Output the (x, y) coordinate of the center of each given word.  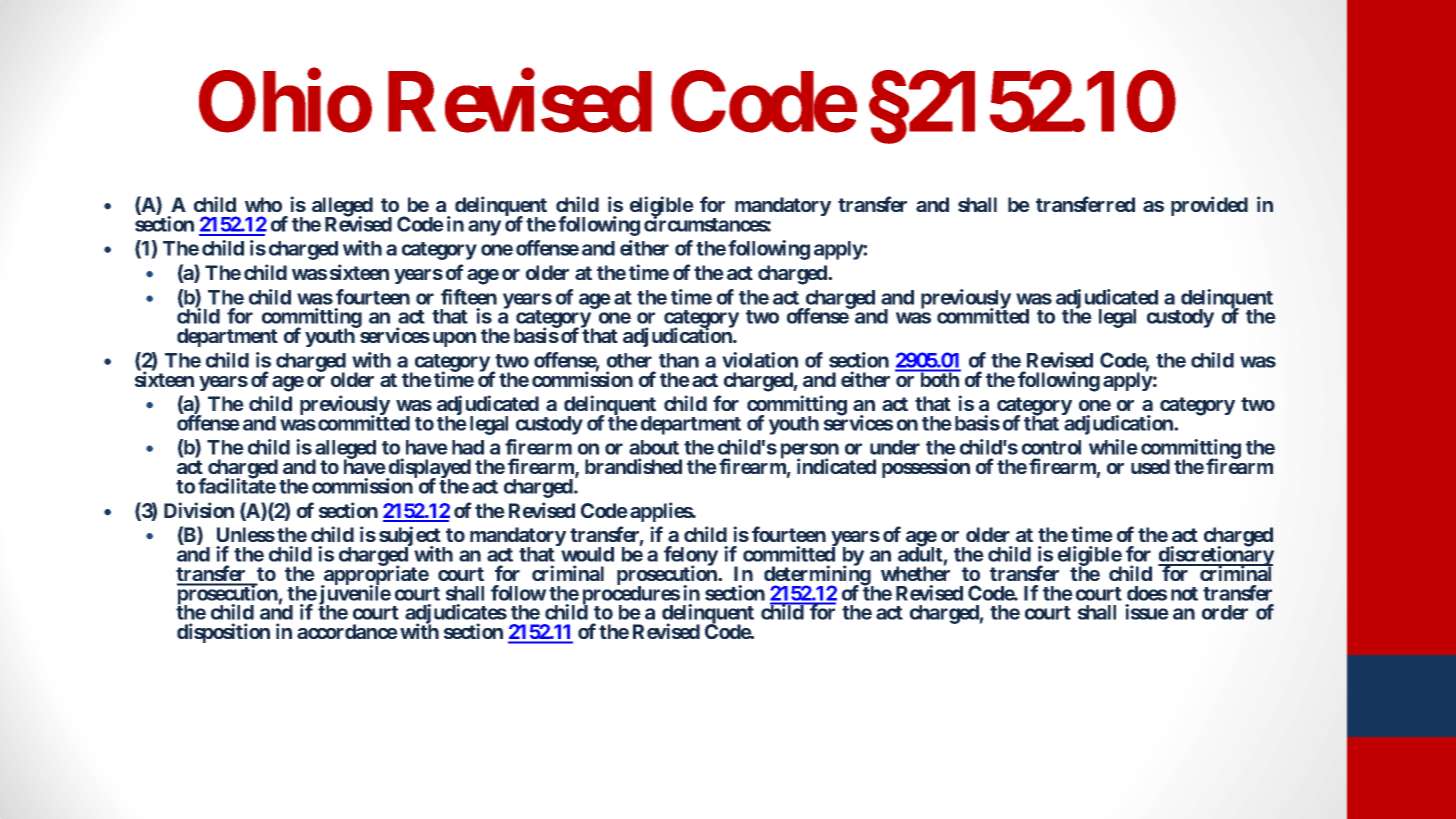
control (1051, 447)
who (263, 204)
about (654, 447)
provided (1209, 206)
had (468, 447)
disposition (223, 633)
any (484, 228)
